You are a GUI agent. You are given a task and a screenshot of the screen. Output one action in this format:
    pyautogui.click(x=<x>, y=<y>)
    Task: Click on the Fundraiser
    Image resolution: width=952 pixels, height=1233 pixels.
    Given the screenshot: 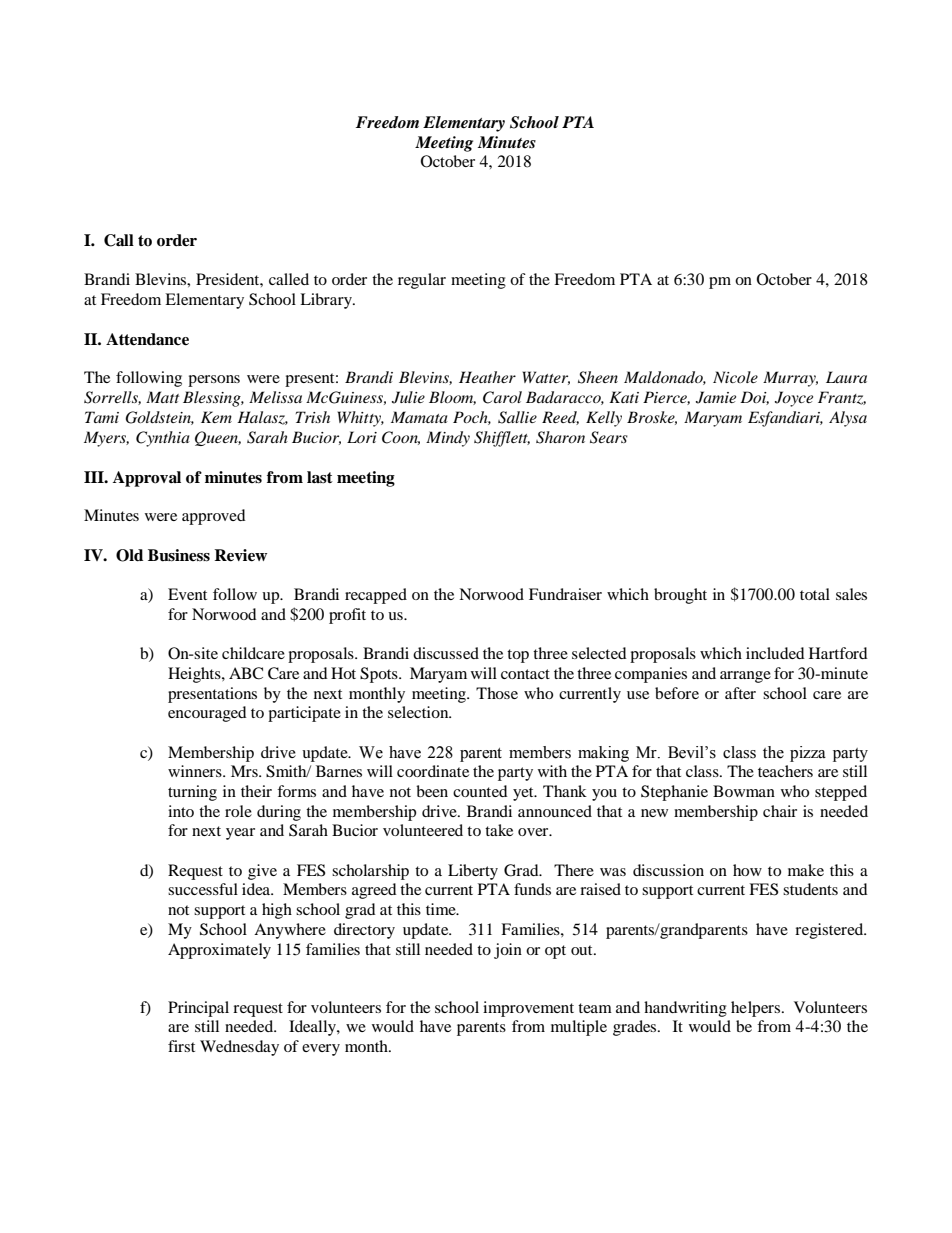 What is the action you would take?
    pyautogui.click(x=565, y=594)
